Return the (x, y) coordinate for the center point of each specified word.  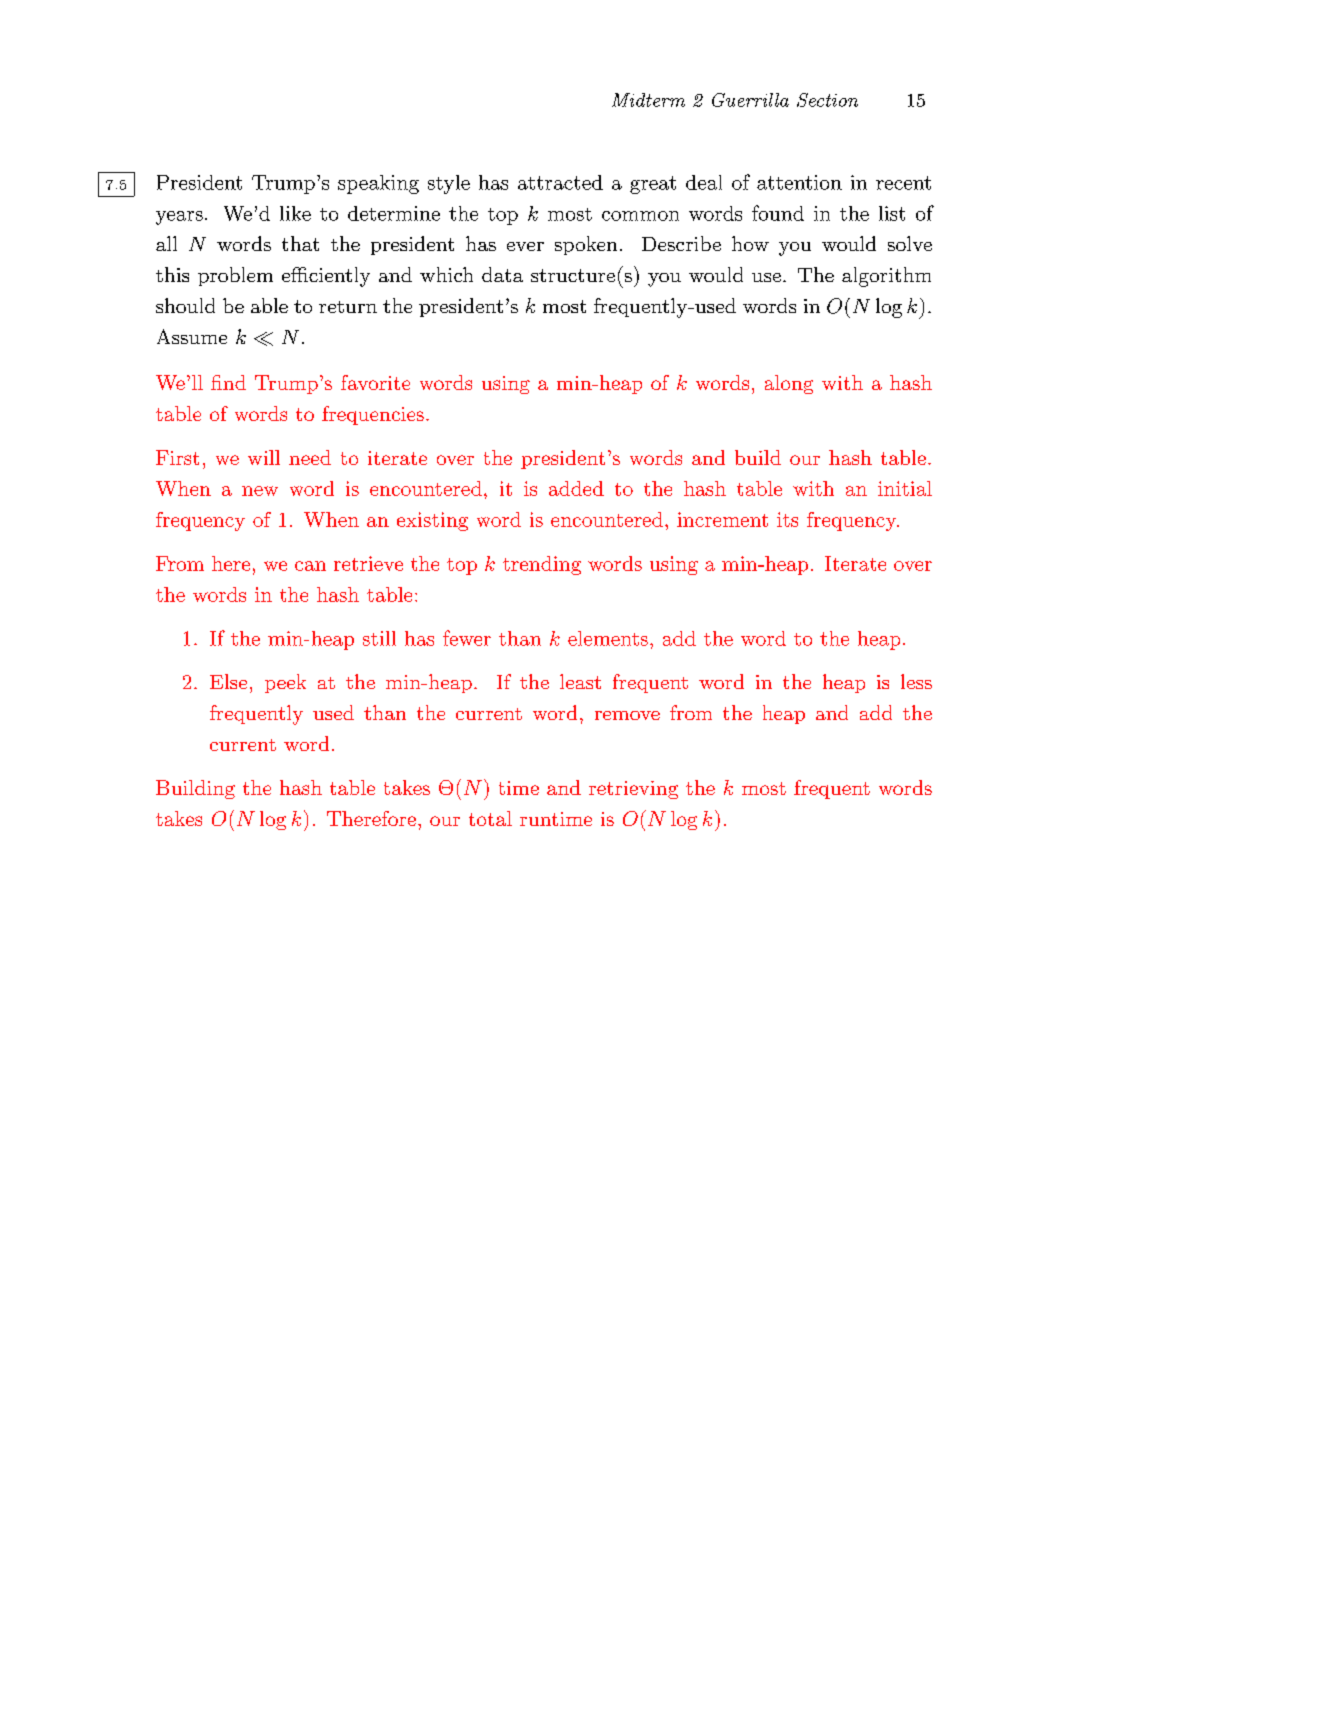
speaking (378, 184)
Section (827, 100)
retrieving (633, 790)
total (490, 818)
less (916, 681)
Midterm (648, 100)
